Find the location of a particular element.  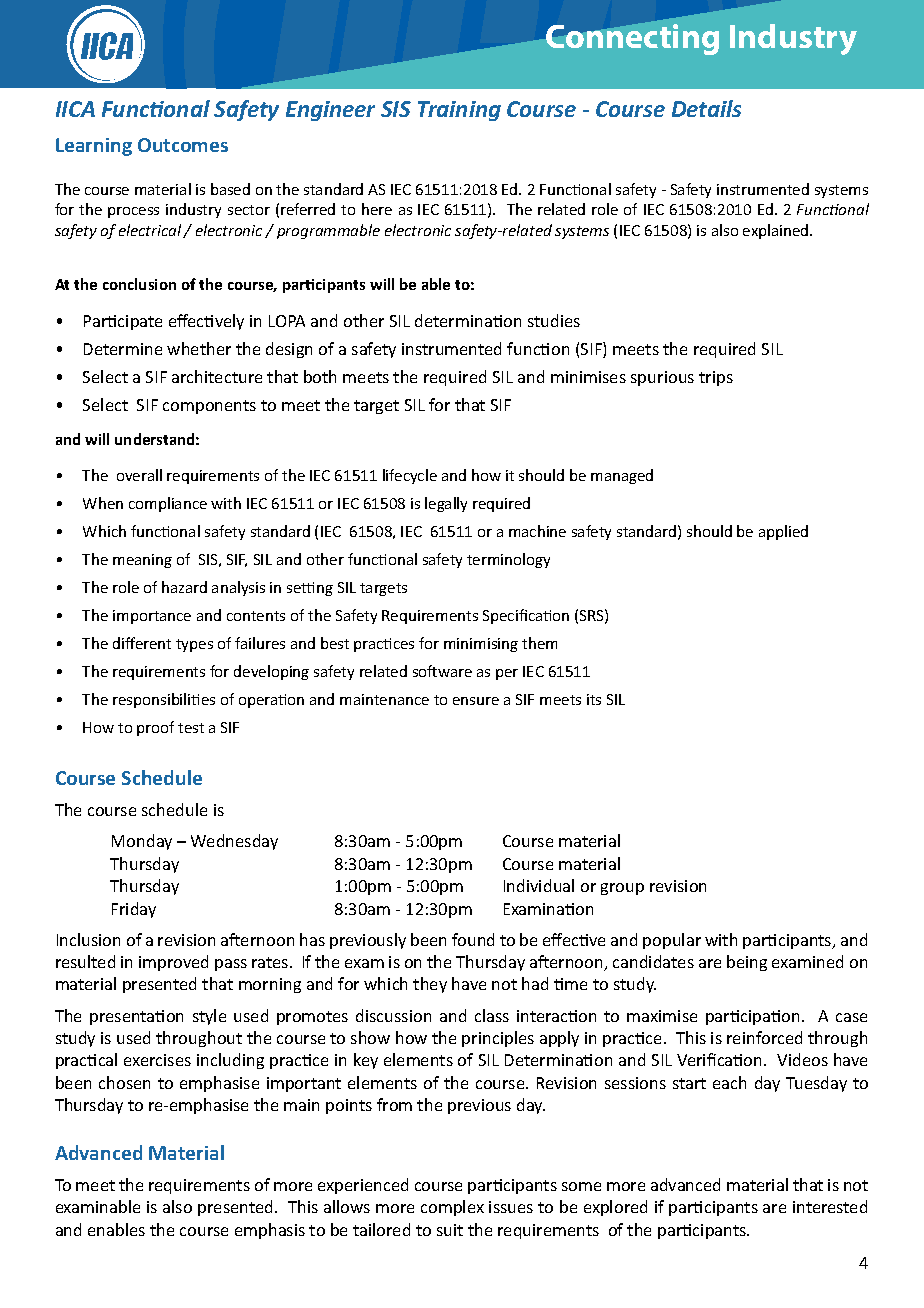

chosen is located at coordinates (124, 1082).
